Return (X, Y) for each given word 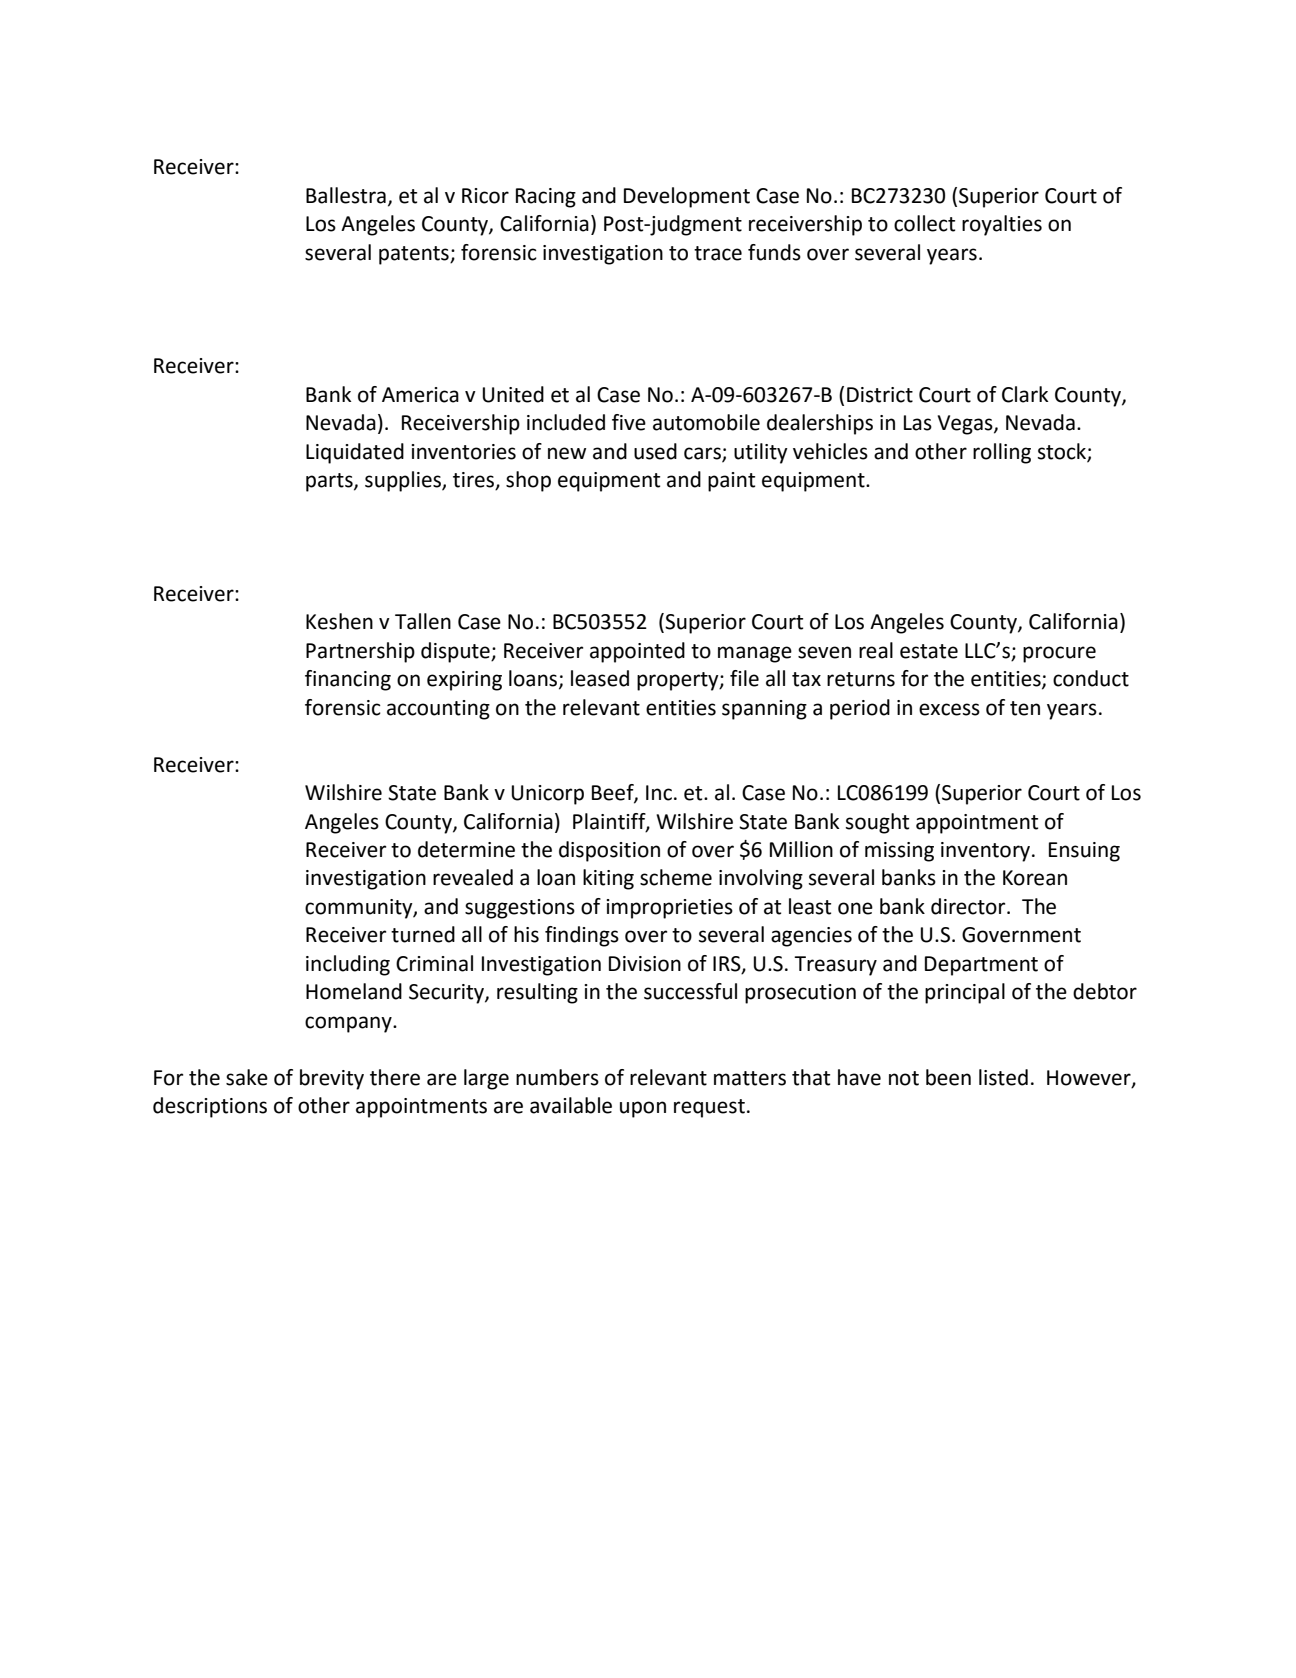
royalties (1002, 225)
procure (1059, 654)
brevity (332, 1079)
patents (415, 255)
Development (687, 197)
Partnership (360, 652)
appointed (637, 652)
